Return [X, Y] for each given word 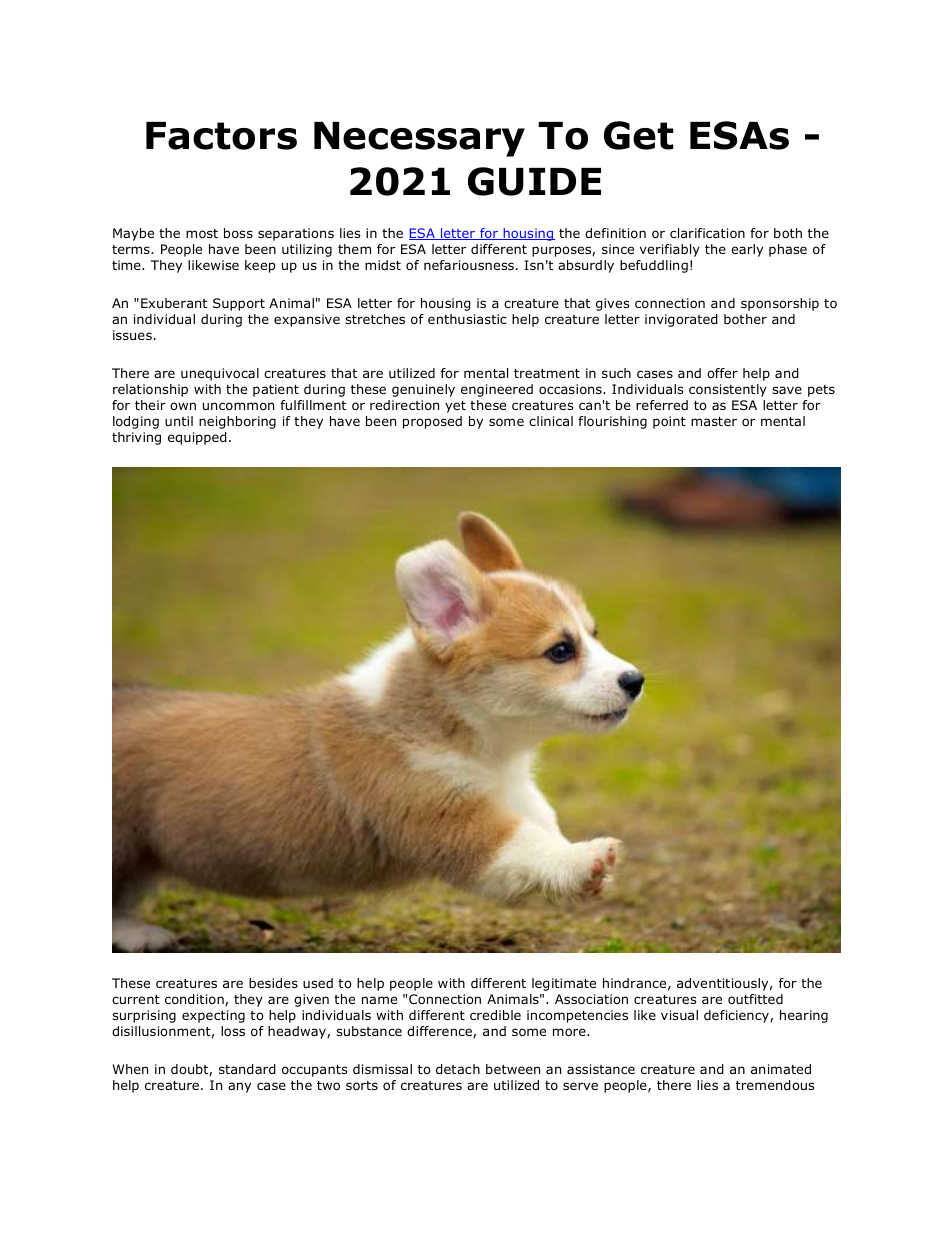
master [714, 421]
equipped [197, 438]
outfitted [755, 999]
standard [247, 1069]
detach [458, 1069]
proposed [432, 422]
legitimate [564, 984]
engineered [497, 390]
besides [273, 983]
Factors [221, 136]
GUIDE [534, 181]
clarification [707, 233]
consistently [728, 390]
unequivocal [220, 374]
